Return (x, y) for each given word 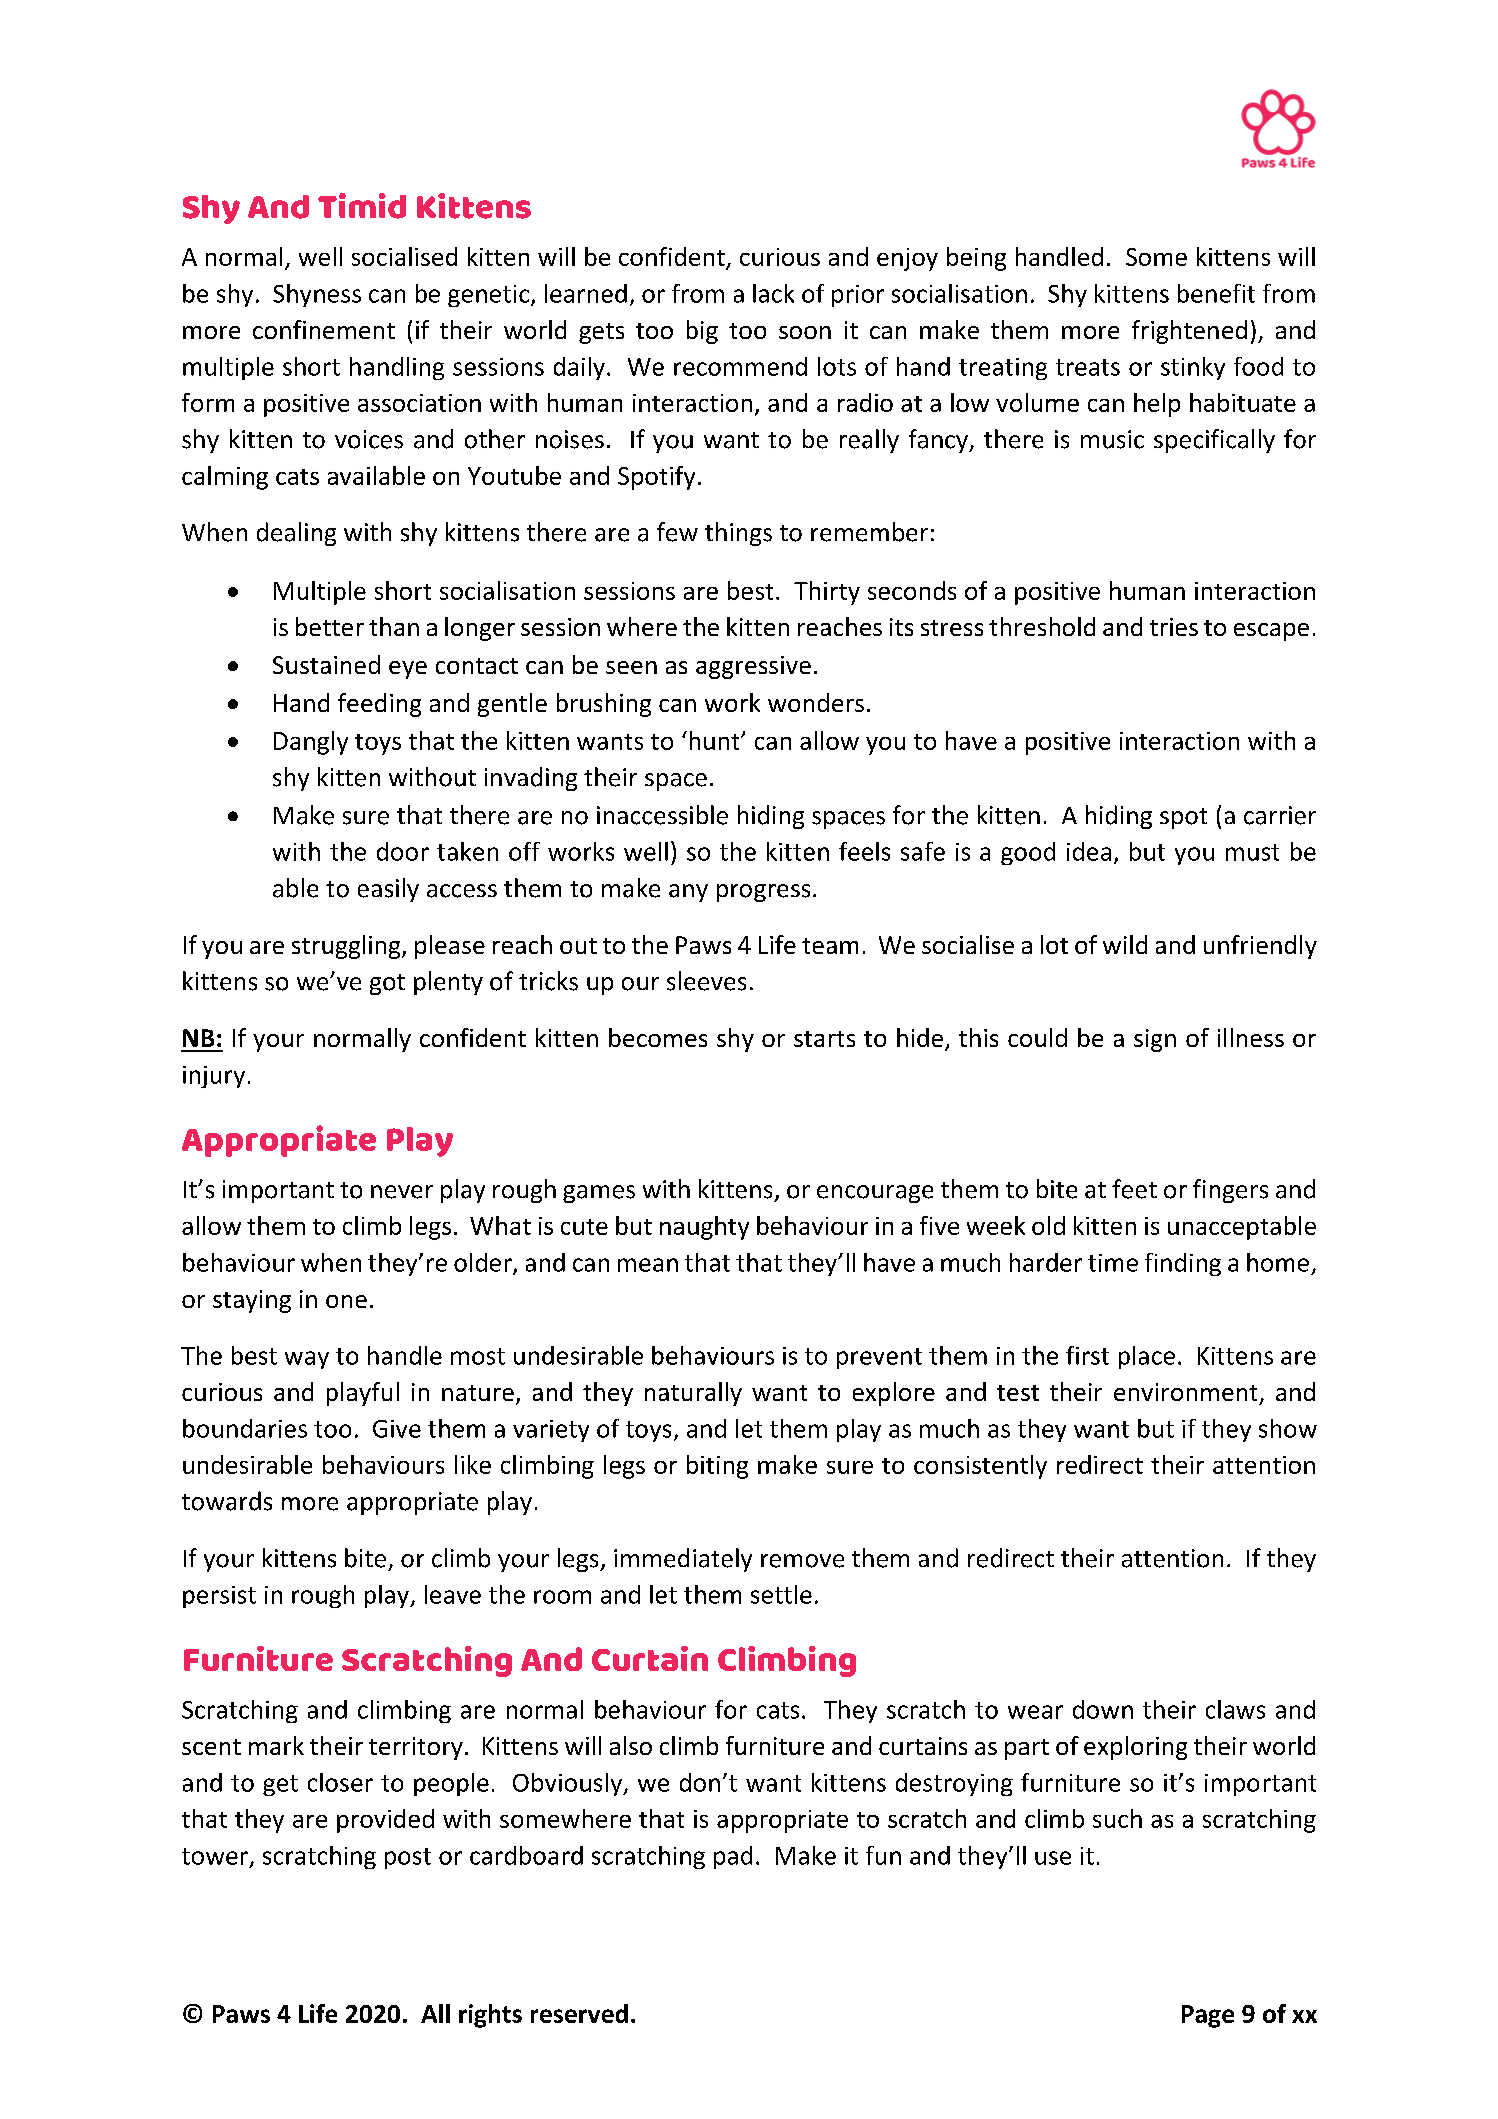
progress (763, 893)
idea (1089, 851)
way (307, 1360)
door (403, 851)
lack (773, 293)
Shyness (317, 295)
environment (1185, 1392)
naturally (693, 1394)
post (408, 1858)
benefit (1216, 293)
